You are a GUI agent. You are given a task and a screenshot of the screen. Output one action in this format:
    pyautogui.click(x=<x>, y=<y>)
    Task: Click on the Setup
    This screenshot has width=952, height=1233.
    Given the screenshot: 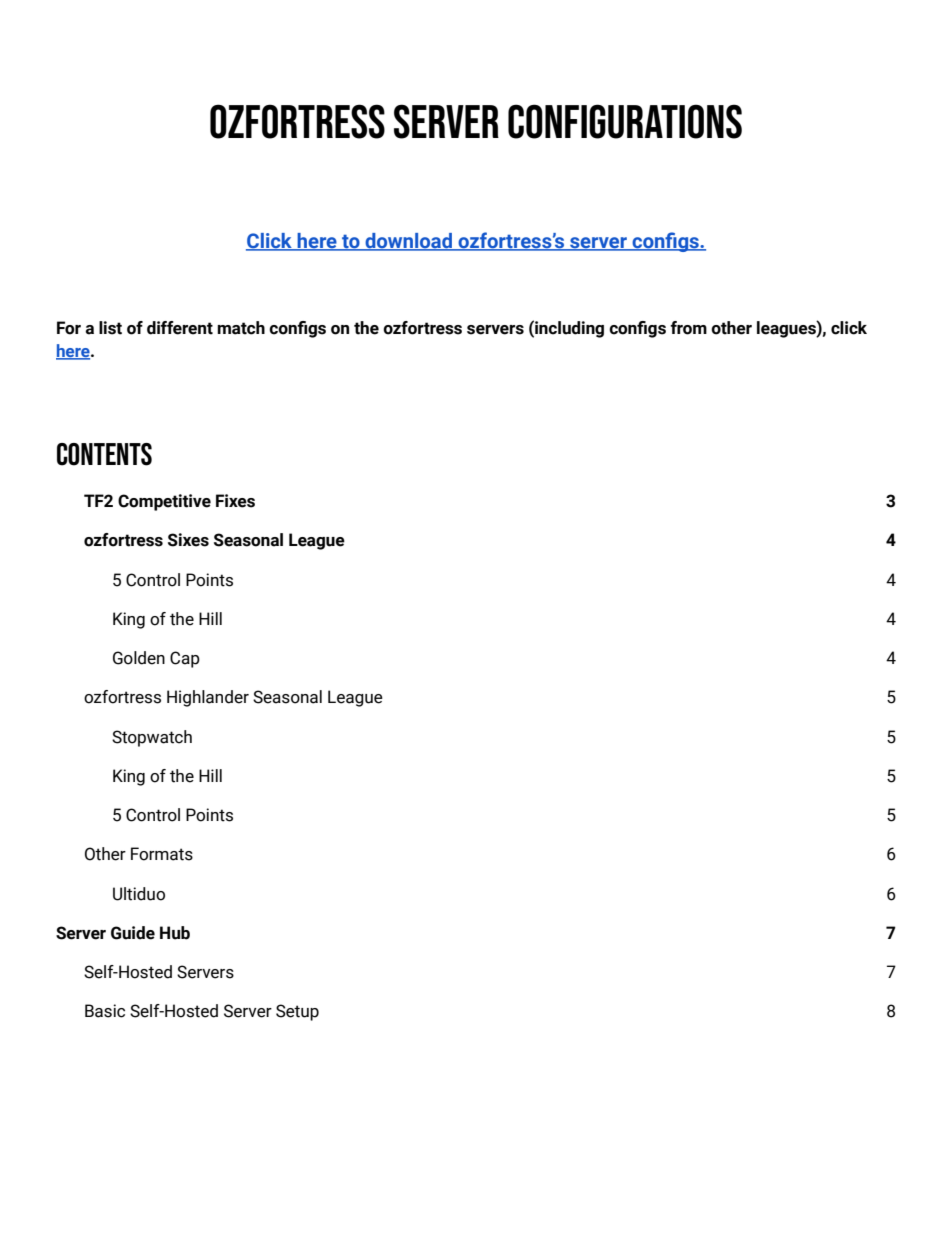 What is the action you would take?
    pyautogui.click(x=297, y=1012)
